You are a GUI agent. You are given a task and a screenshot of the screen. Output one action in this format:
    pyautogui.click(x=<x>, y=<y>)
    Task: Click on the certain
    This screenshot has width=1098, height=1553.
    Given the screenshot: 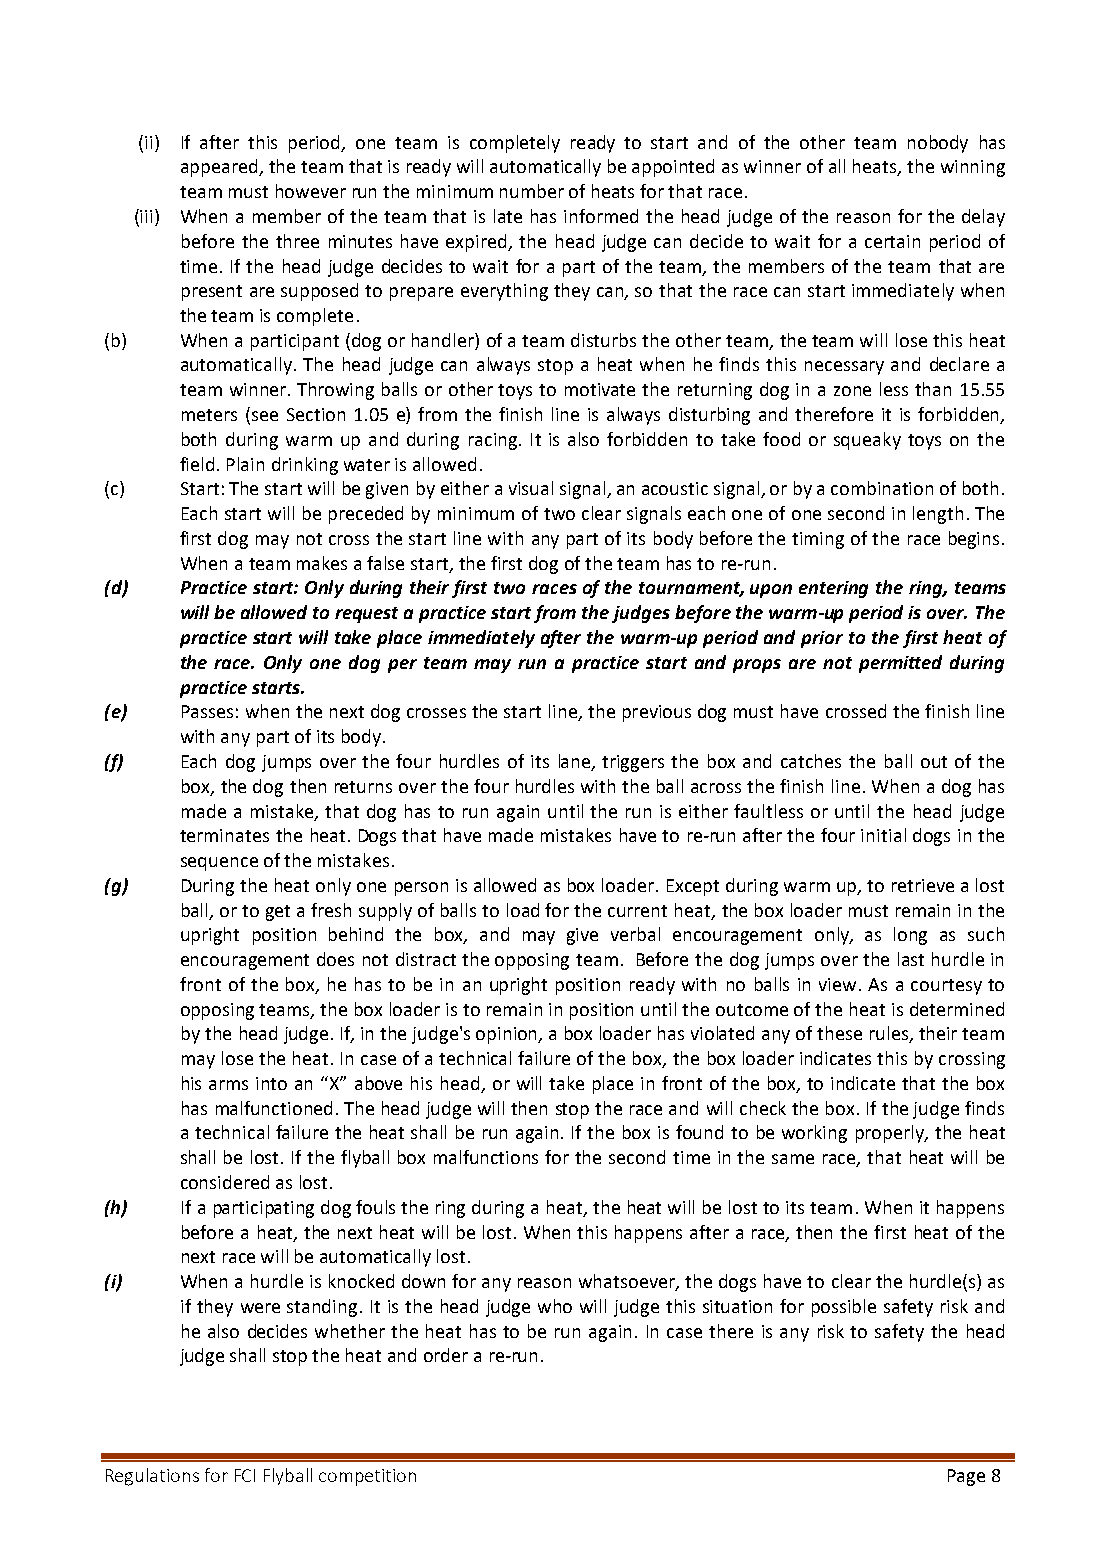 What is the action you would take?
    pyautogui.click(x=892, y=241)
